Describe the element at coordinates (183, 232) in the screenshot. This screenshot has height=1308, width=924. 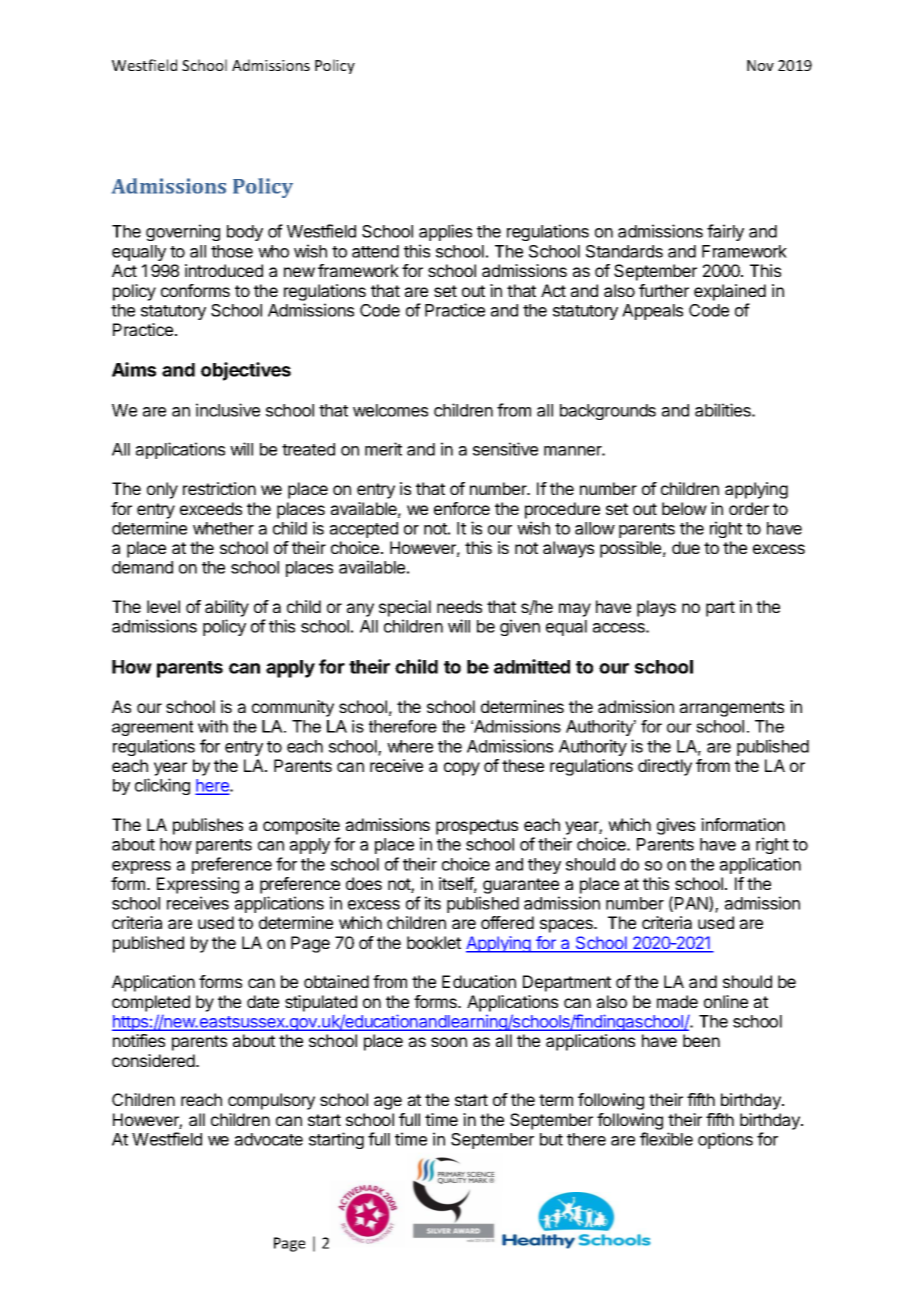
I see `governing` at that location.
